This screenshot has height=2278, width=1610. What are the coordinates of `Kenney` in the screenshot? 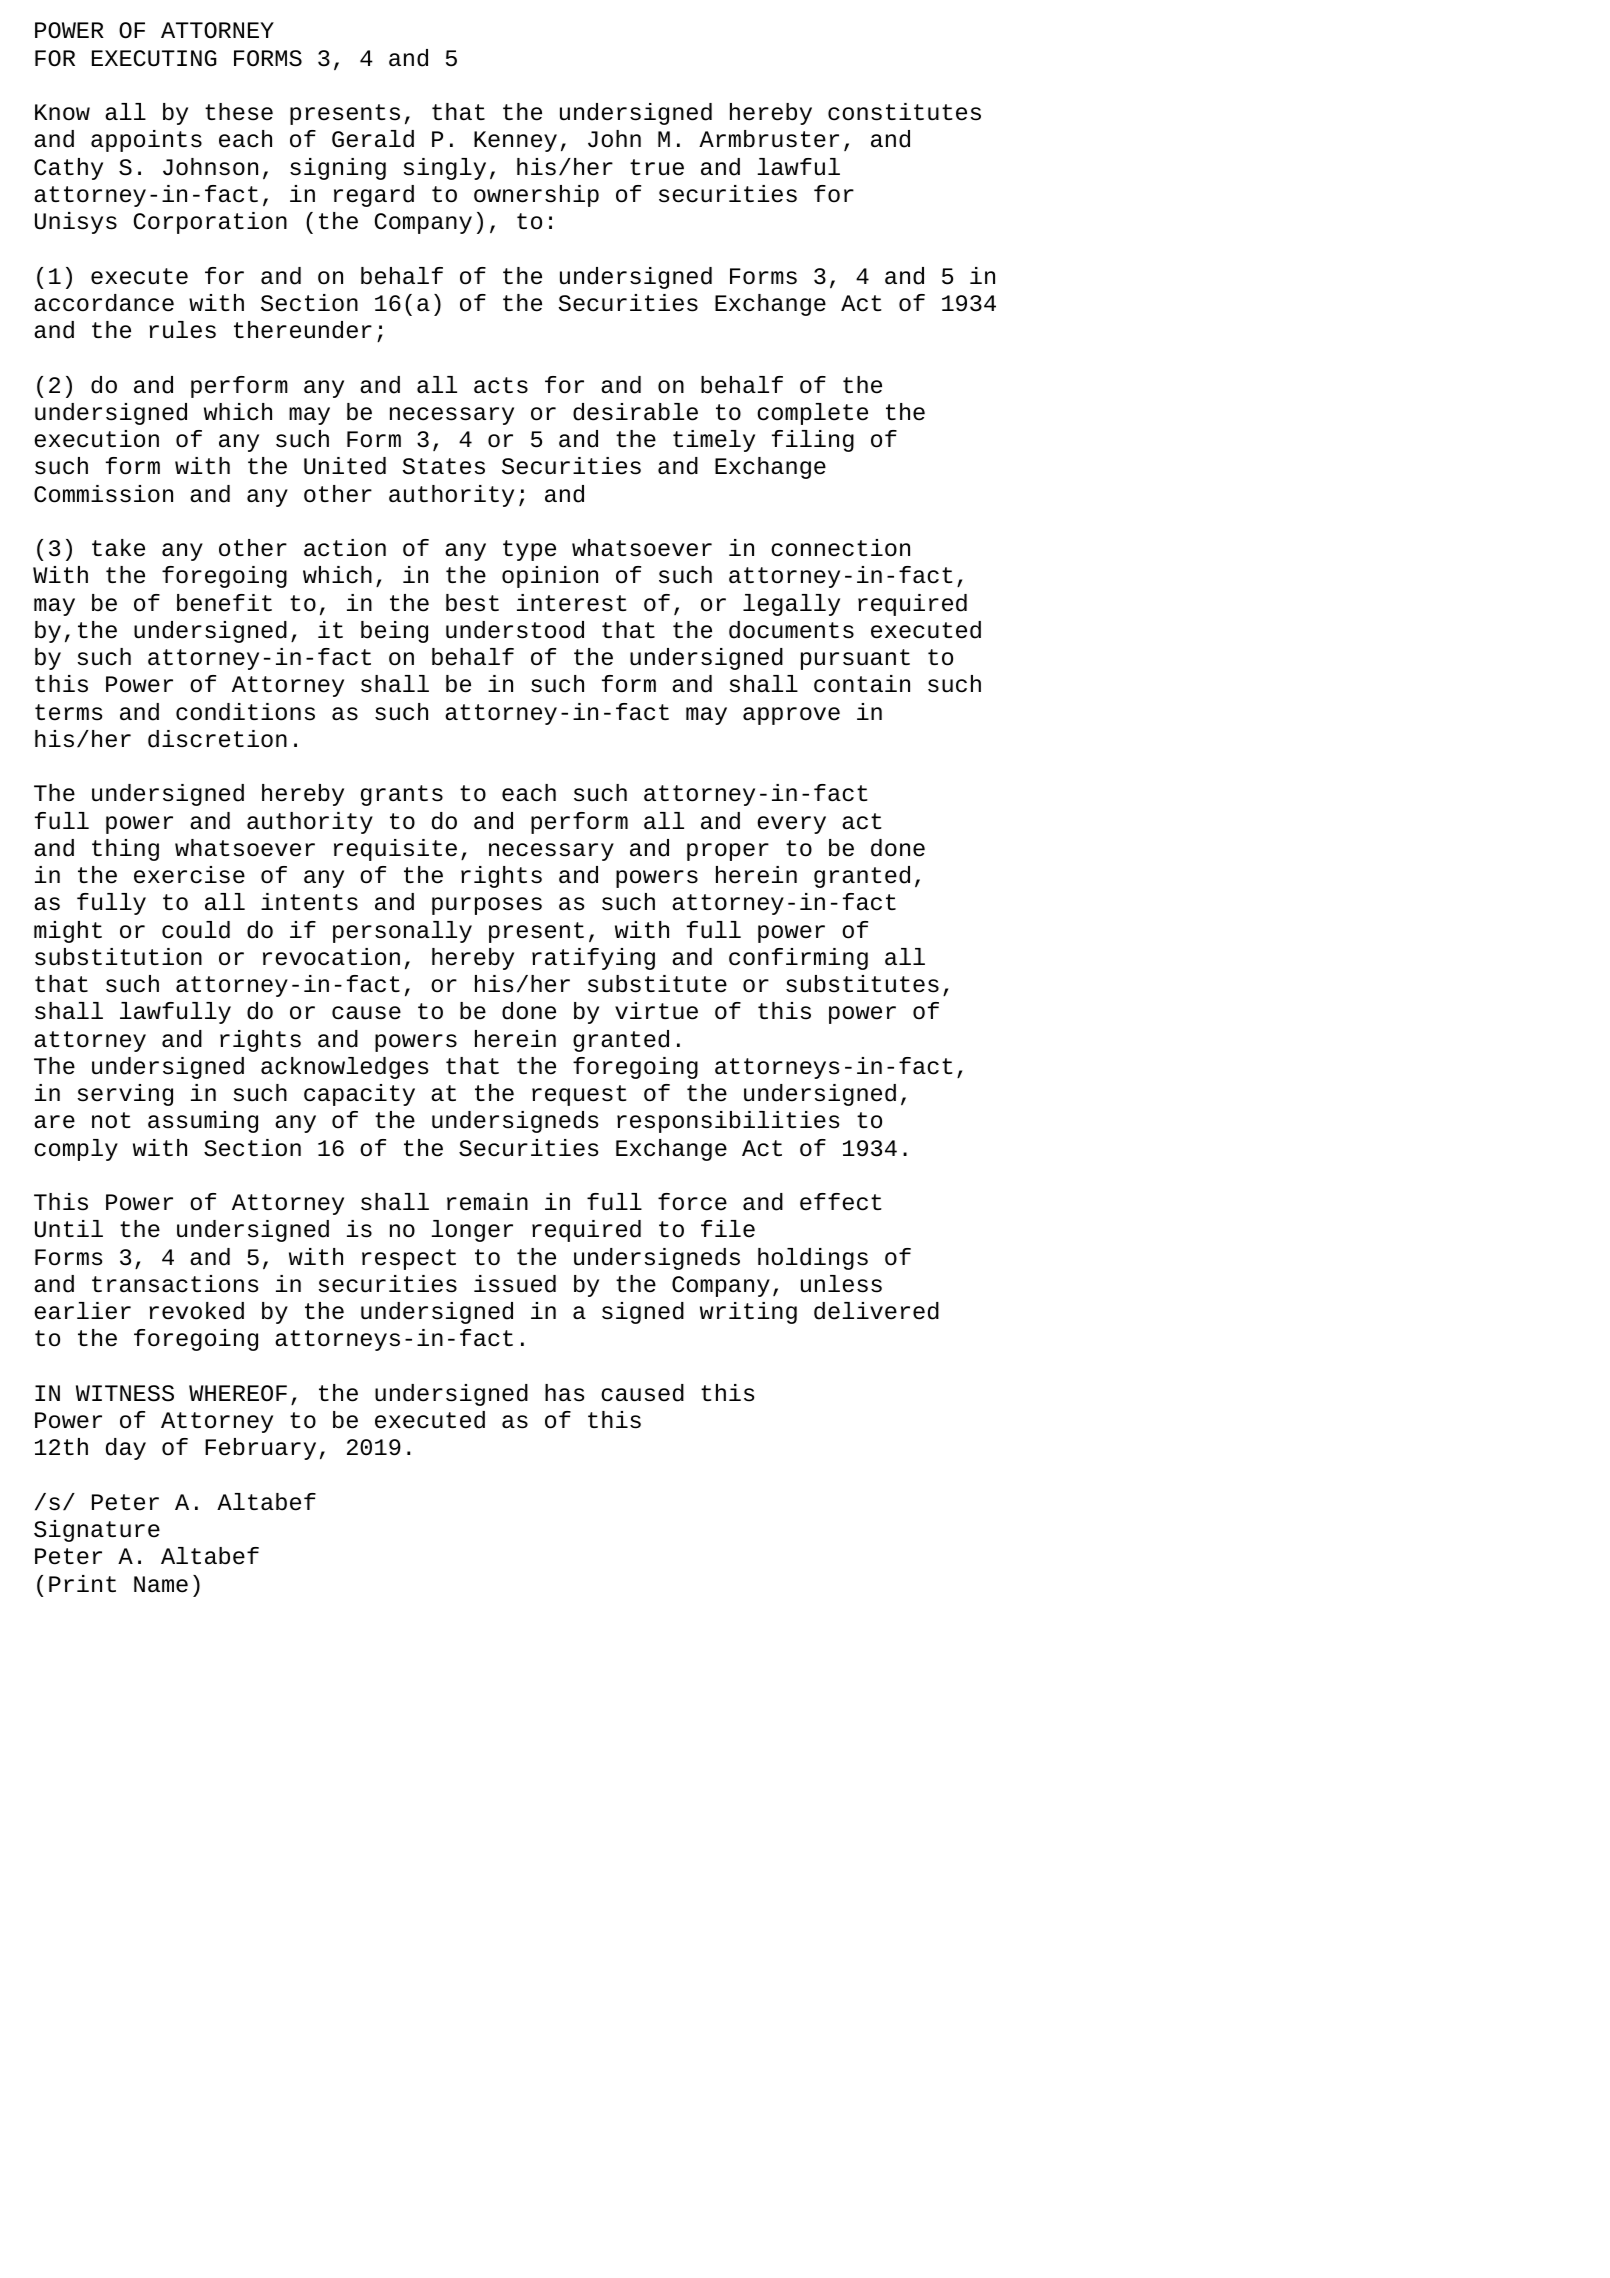 It's located at (515, 141).
